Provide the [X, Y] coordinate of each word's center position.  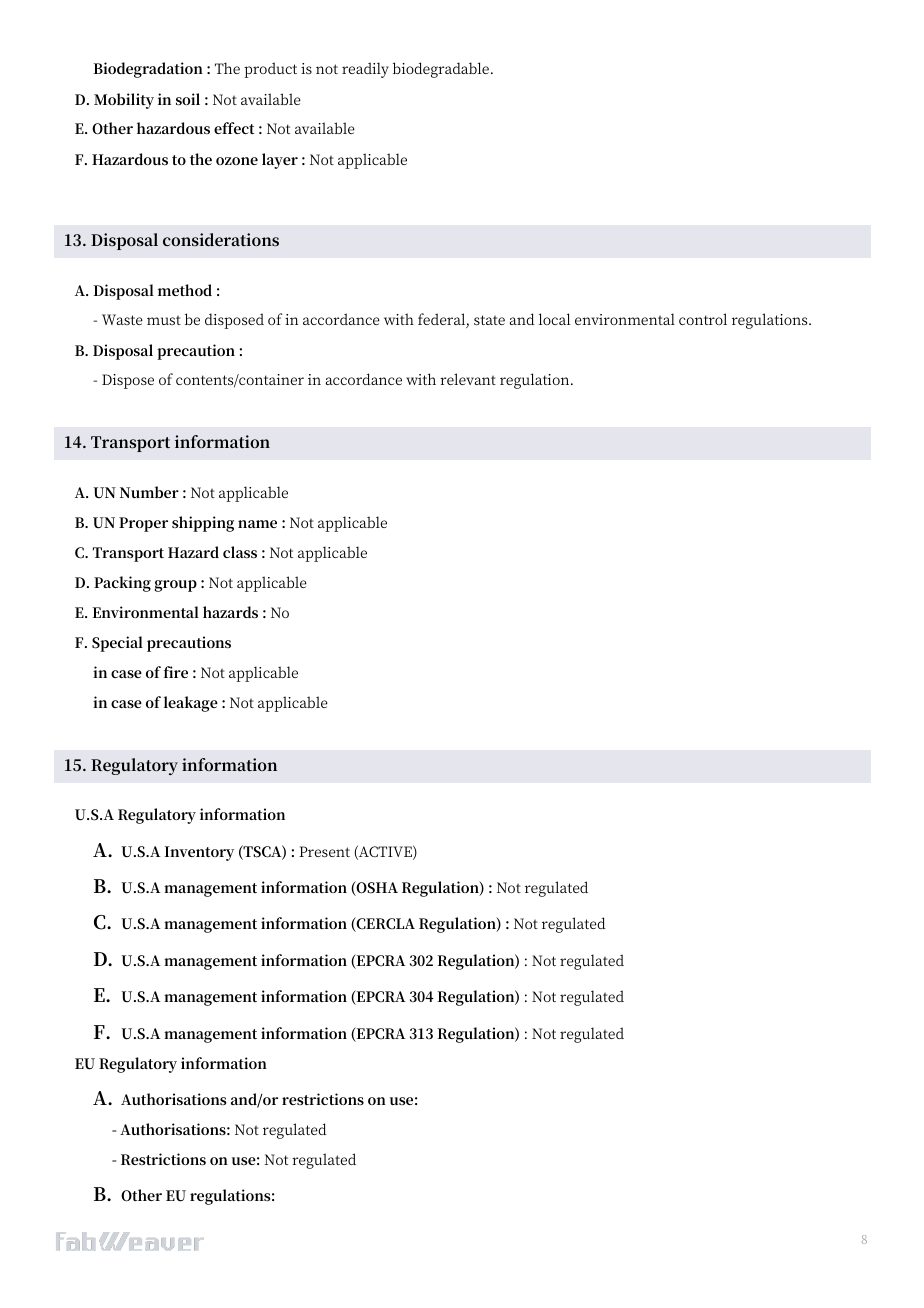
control [703, 319]
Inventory [199, 853]
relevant [468, 379]
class [240, 552]
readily [365, 70]
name [257, 524]
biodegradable [441, 70]
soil [188, 99]
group [175, 586]
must [164, 320]
